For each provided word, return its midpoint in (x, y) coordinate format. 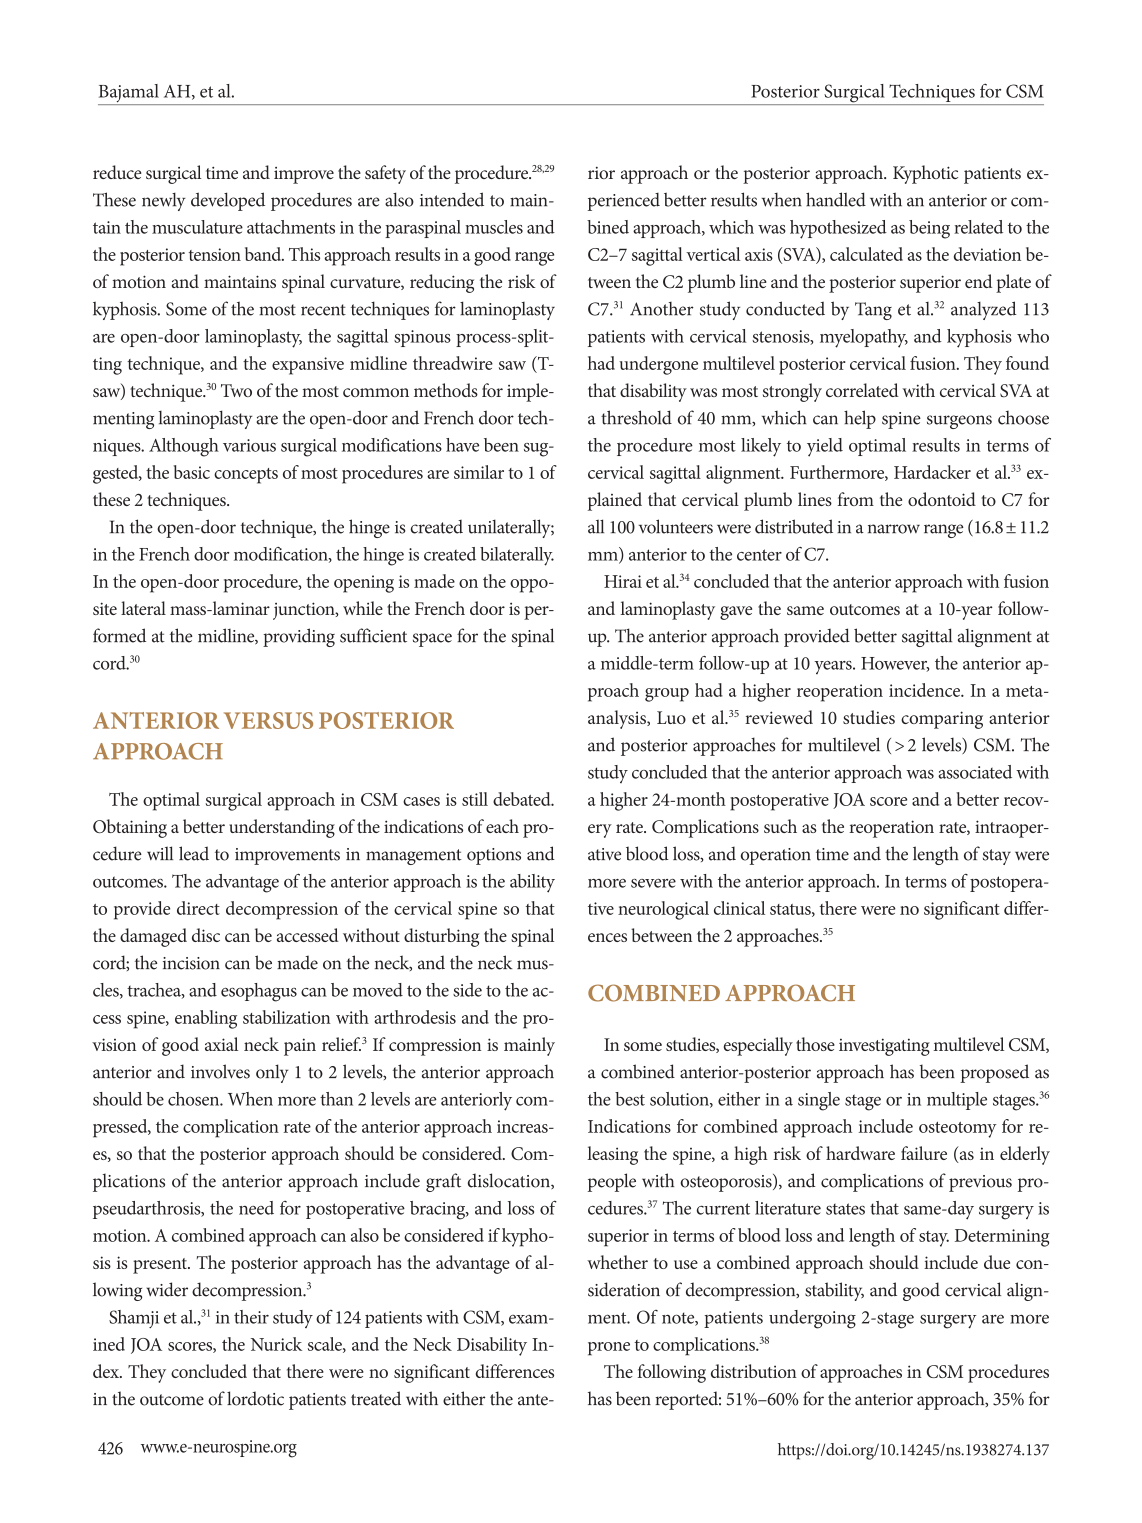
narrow (894, 529)
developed (228, 201)
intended (452, 199)
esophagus (259, 992)
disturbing (441, 937)
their (251, 1317)
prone (609, 1349)
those (815, 1044)
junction (305, 611)
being (929, 229)
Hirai (623, 581)
